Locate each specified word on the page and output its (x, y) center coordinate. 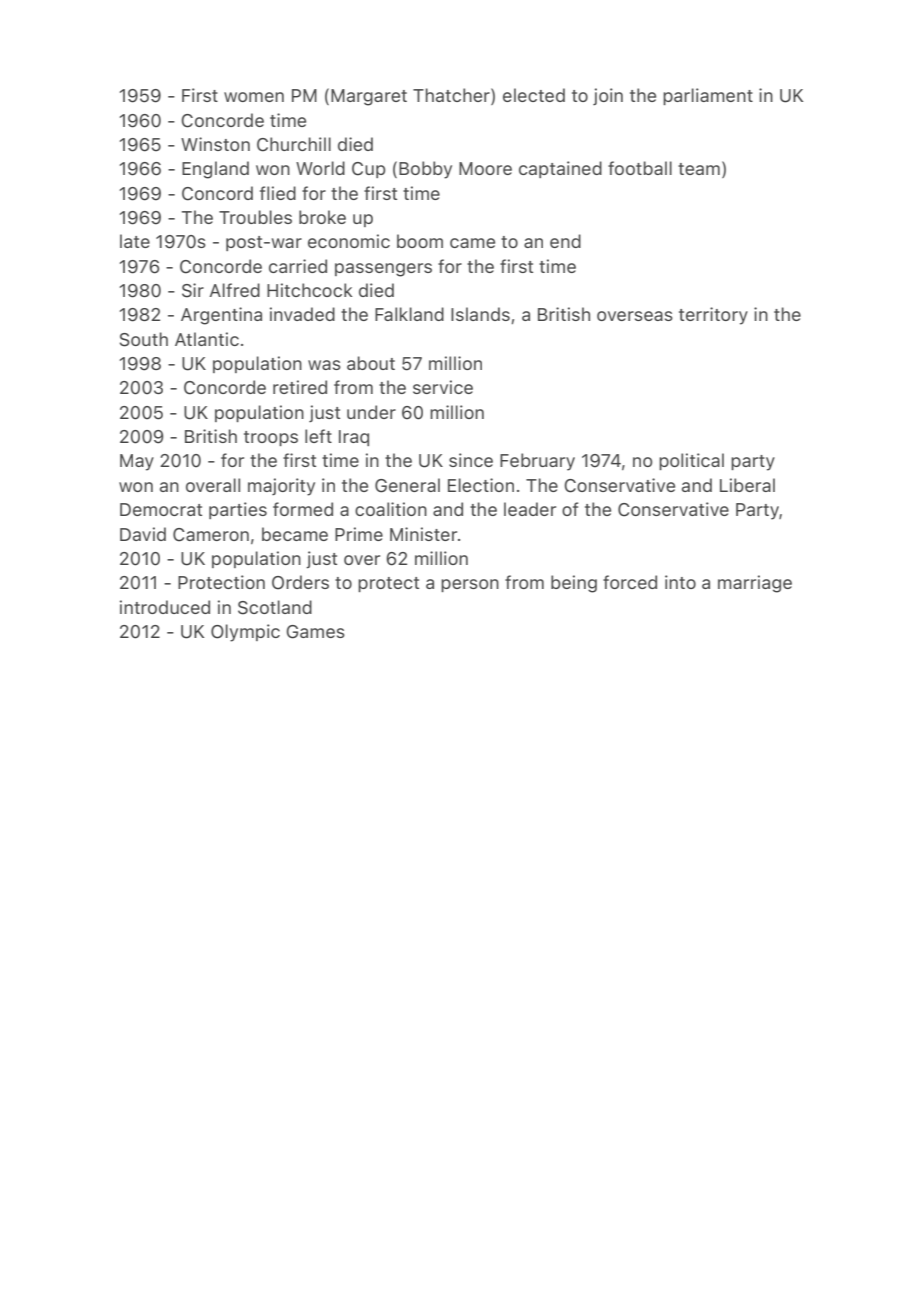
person (470, 585)
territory (713, 316)
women (254, 97)
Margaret (369, 97)
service (443, 387)
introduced (165, 607)
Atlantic (207, 339)
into (680, 582)
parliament (708, 96)
